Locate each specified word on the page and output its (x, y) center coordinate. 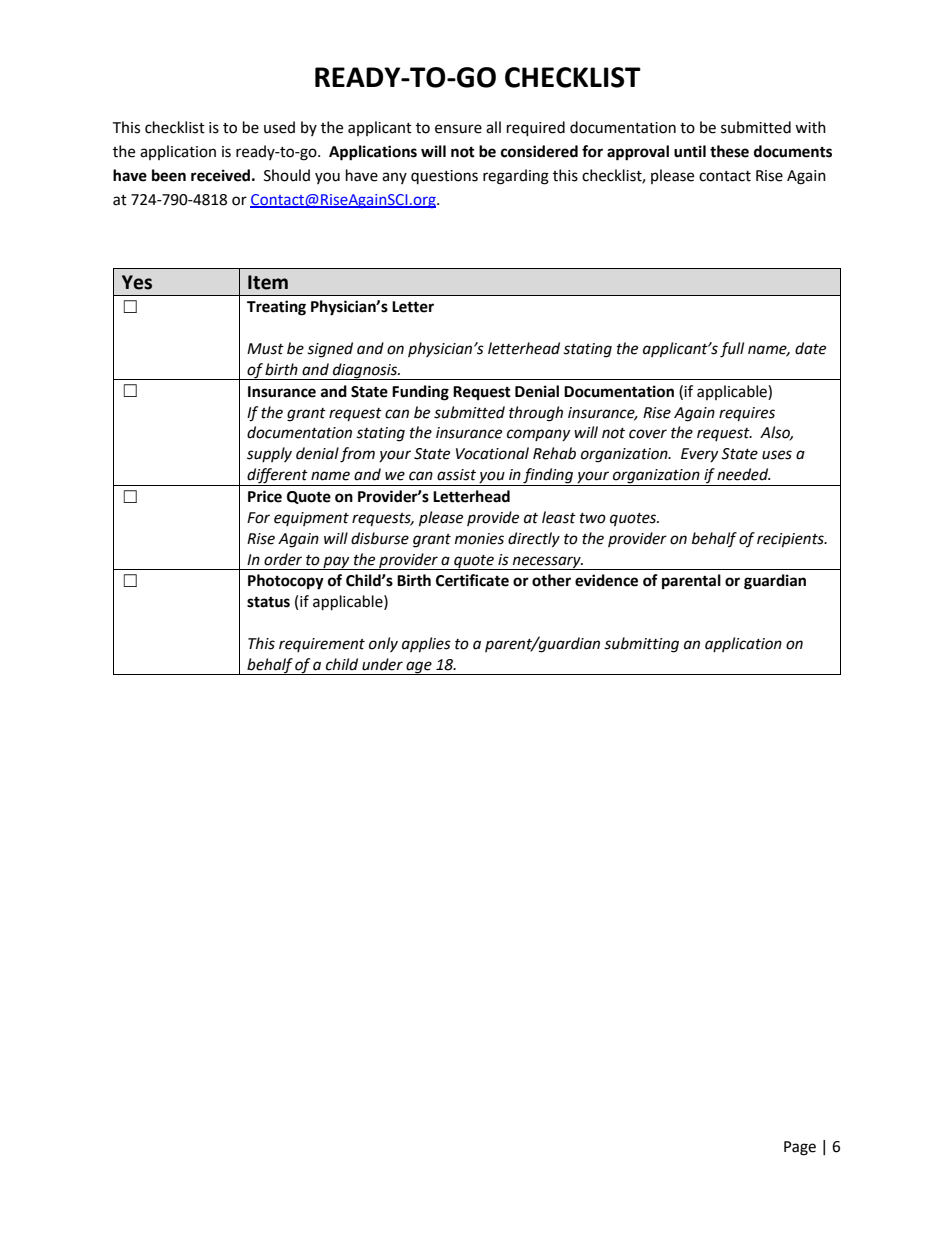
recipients (791, 540)
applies (426, 645)
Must (265, 349)
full (732, 350)
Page (800, 1148)
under (382, 664)
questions (444, 177)
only (383, 644)
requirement (322, 645)
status (268, 602)
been (169, 175)
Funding (420, 393)
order (283, 559)
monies (479, 539)
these (729, 151)
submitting (641, 645)
